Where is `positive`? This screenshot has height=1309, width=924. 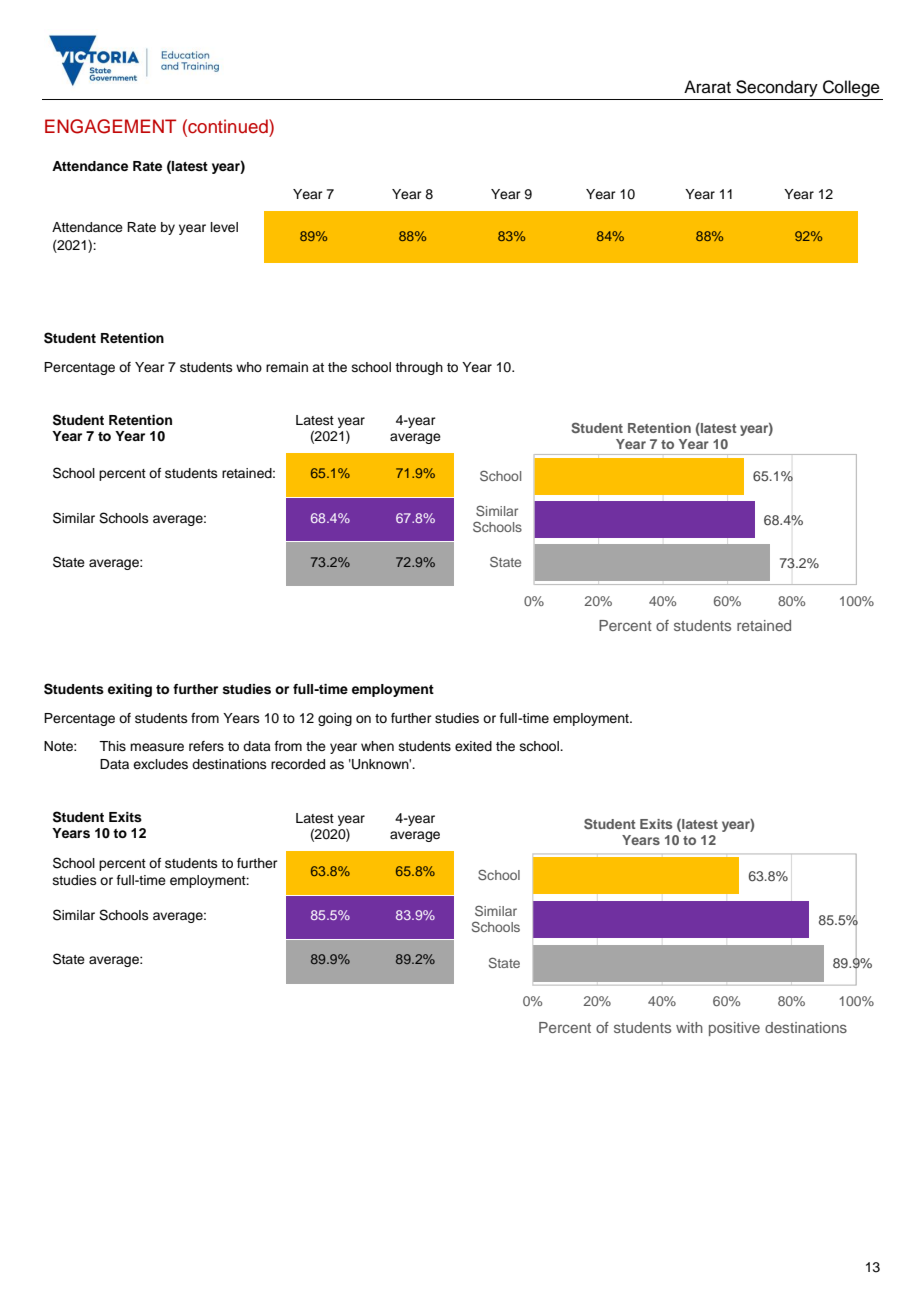 positive is located at coordinates (734, 1029).
